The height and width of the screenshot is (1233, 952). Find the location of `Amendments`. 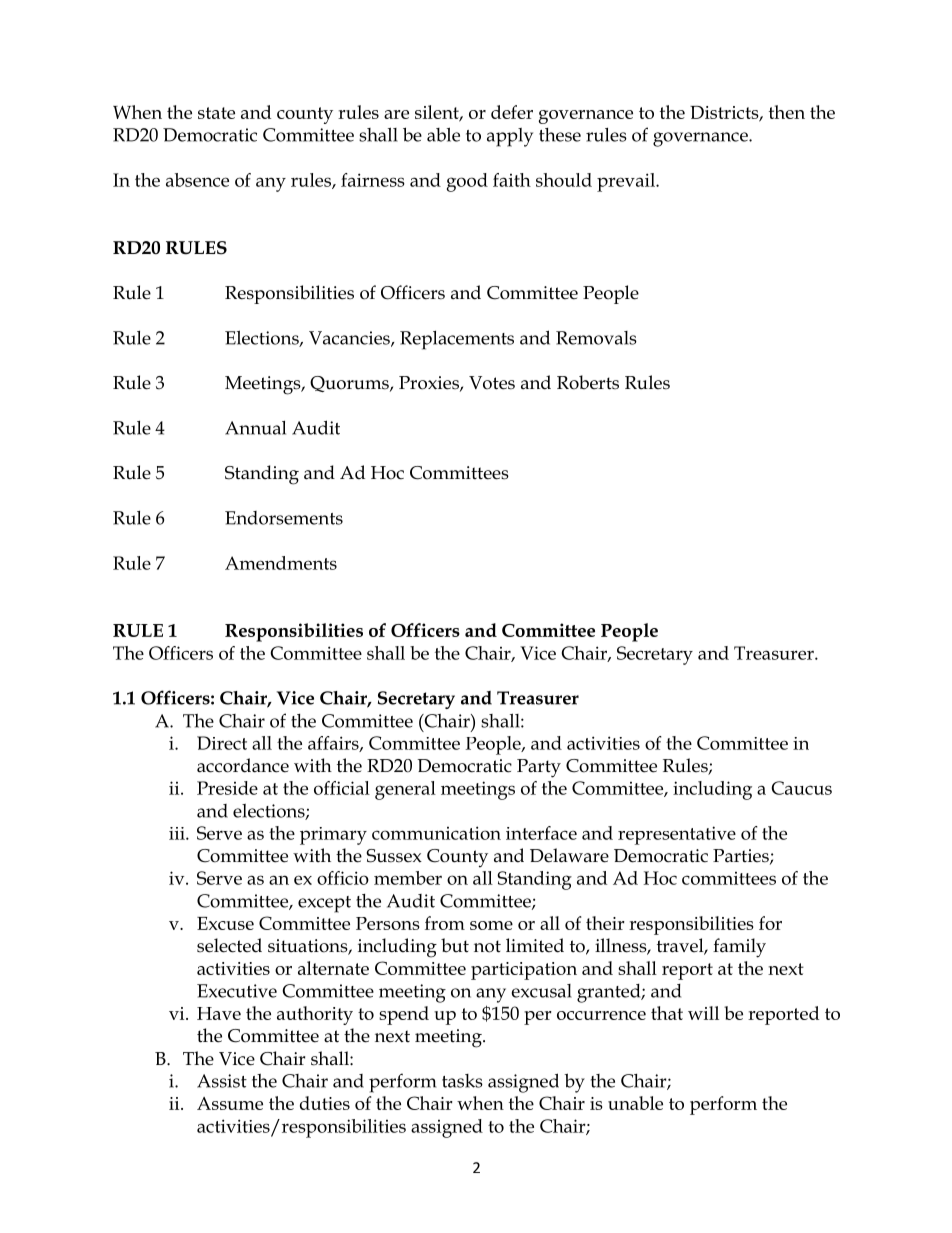

Amendments is located at coordinates (281, 563).
